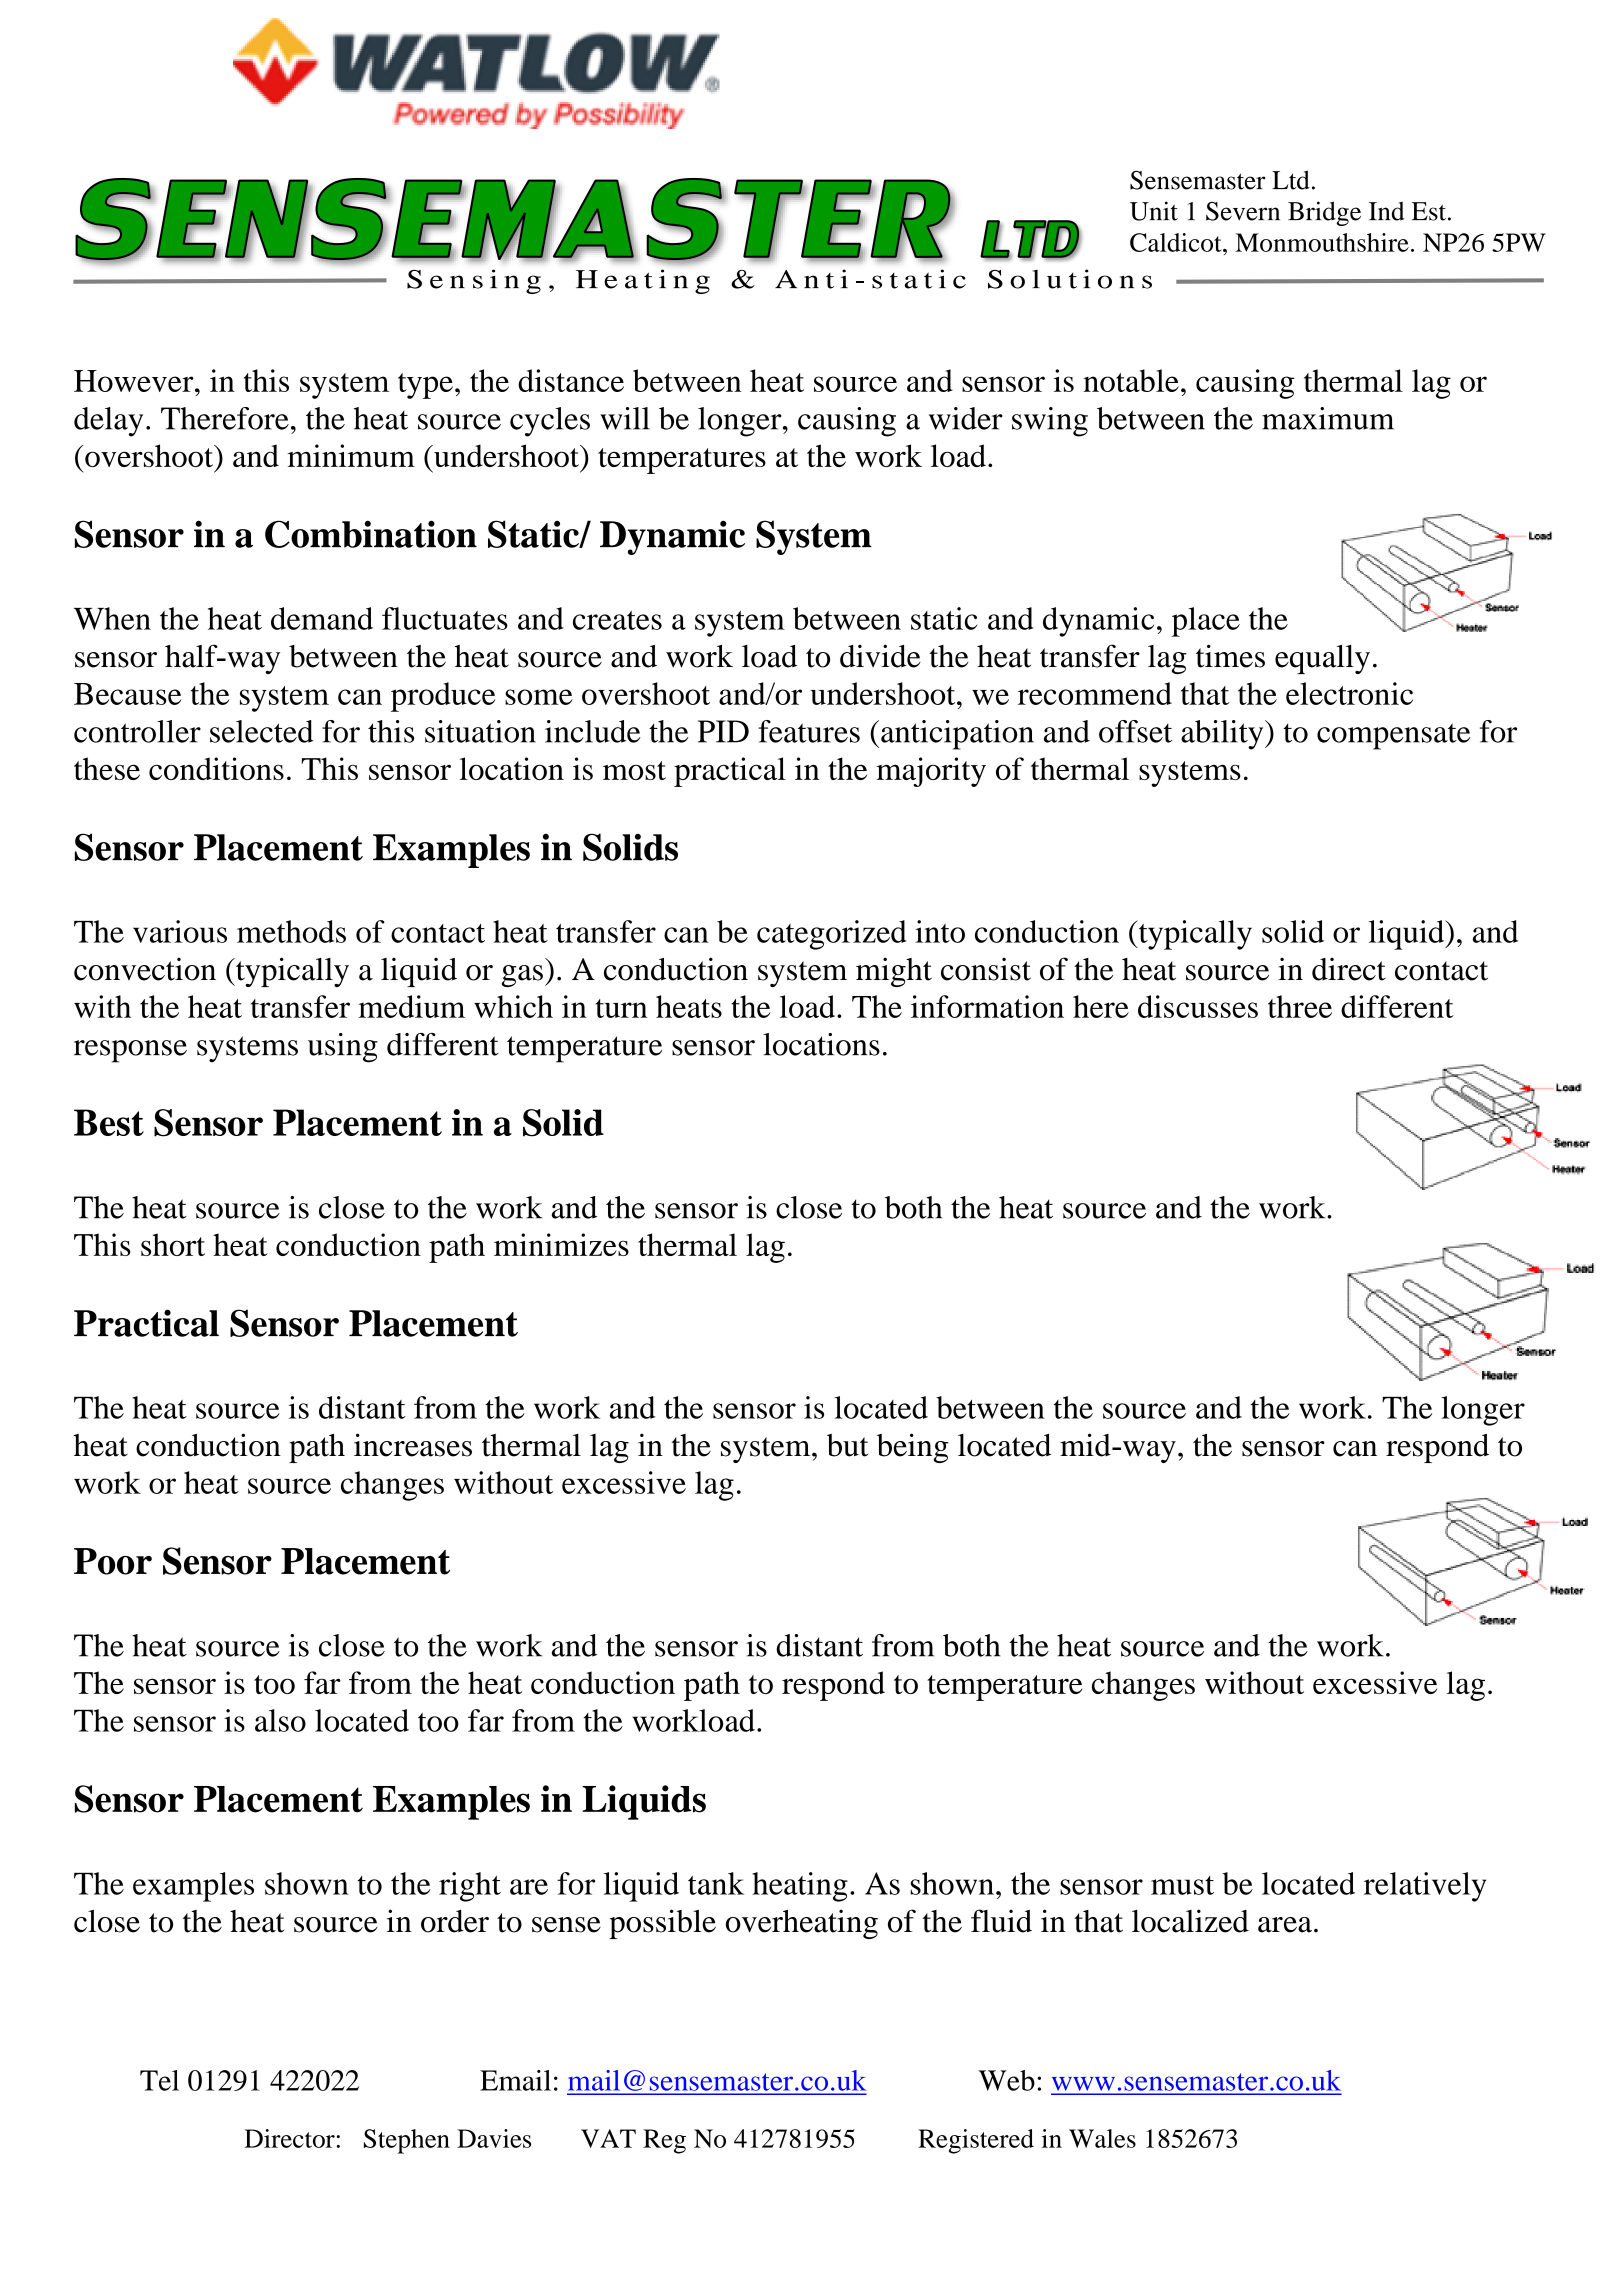 The height and width of the screenshot is (2292, 1621). What do you see at coordinates (159, 2080) in the screenshot?
I see `Tel` at bounding box center [159, 2080].
